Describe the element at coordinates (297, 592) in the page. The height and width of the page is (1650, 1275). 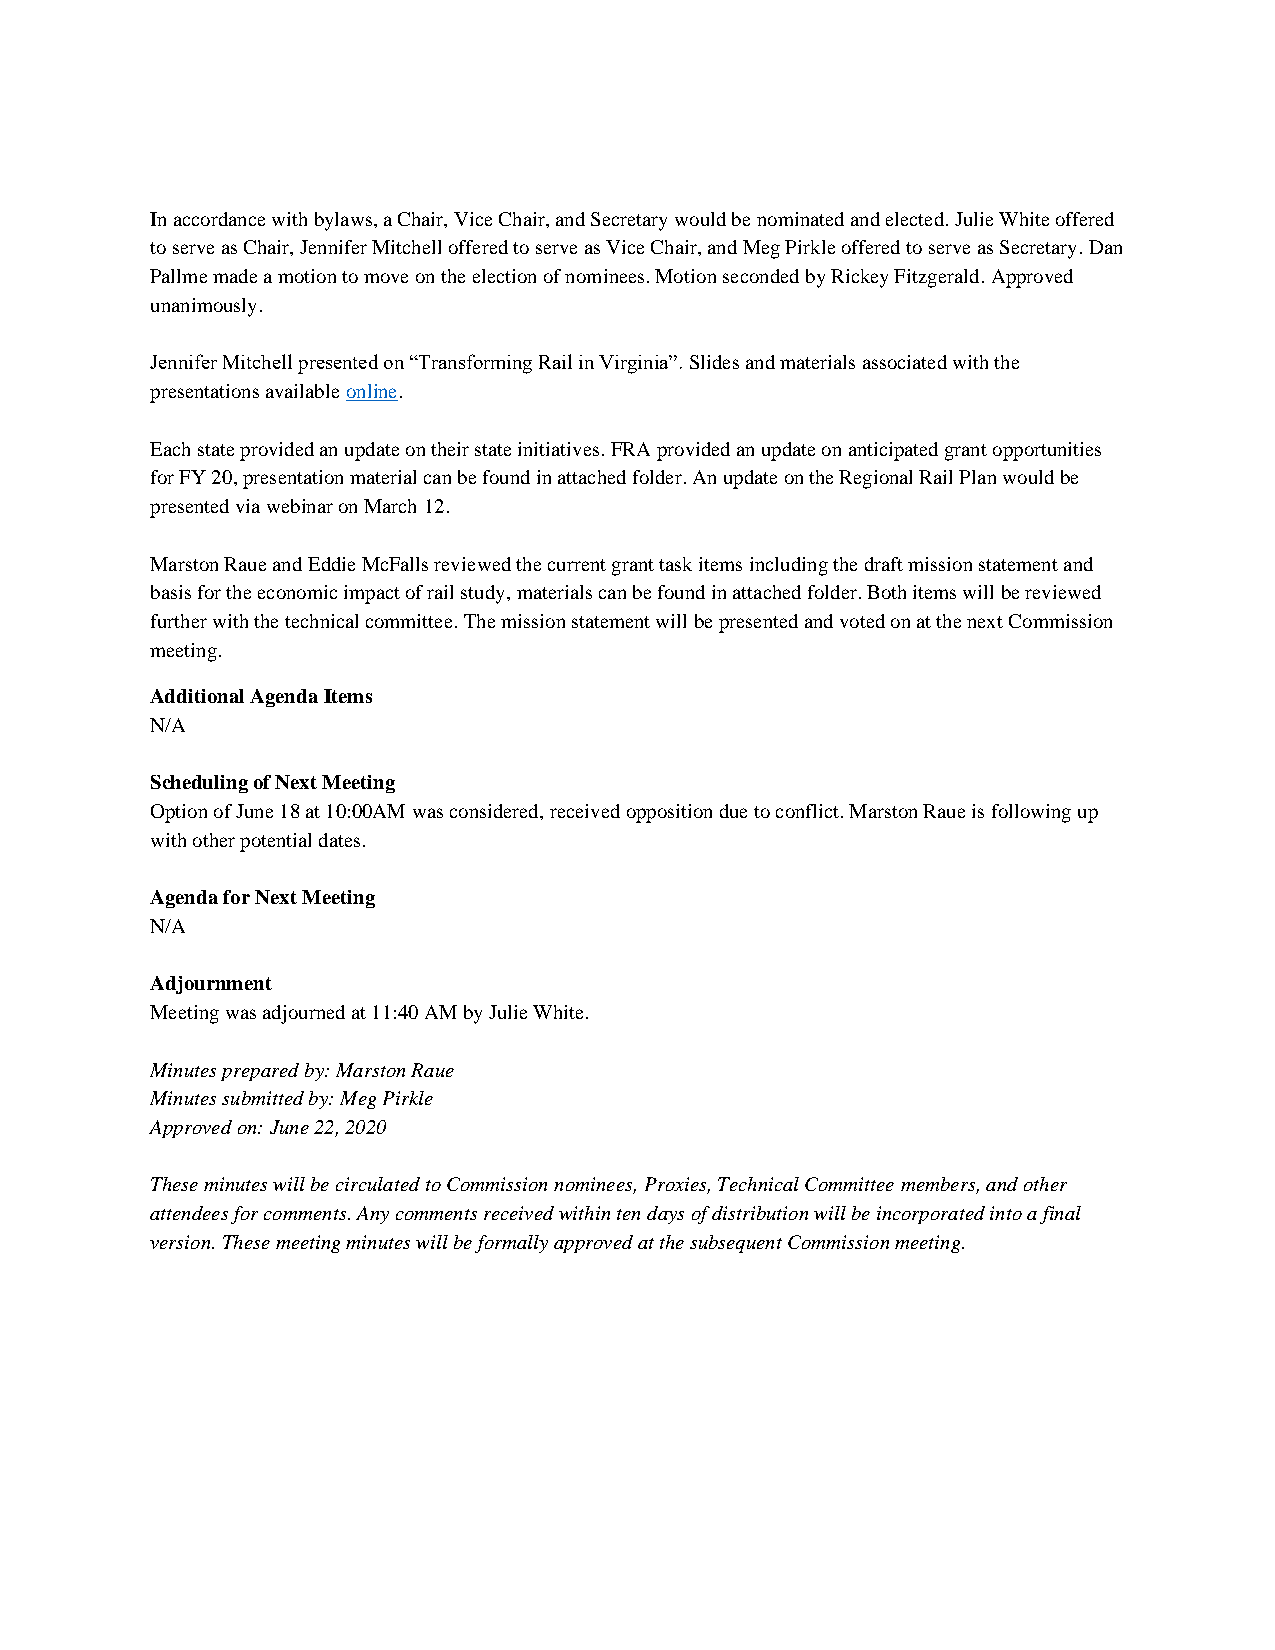
I see `economic` at that location.
